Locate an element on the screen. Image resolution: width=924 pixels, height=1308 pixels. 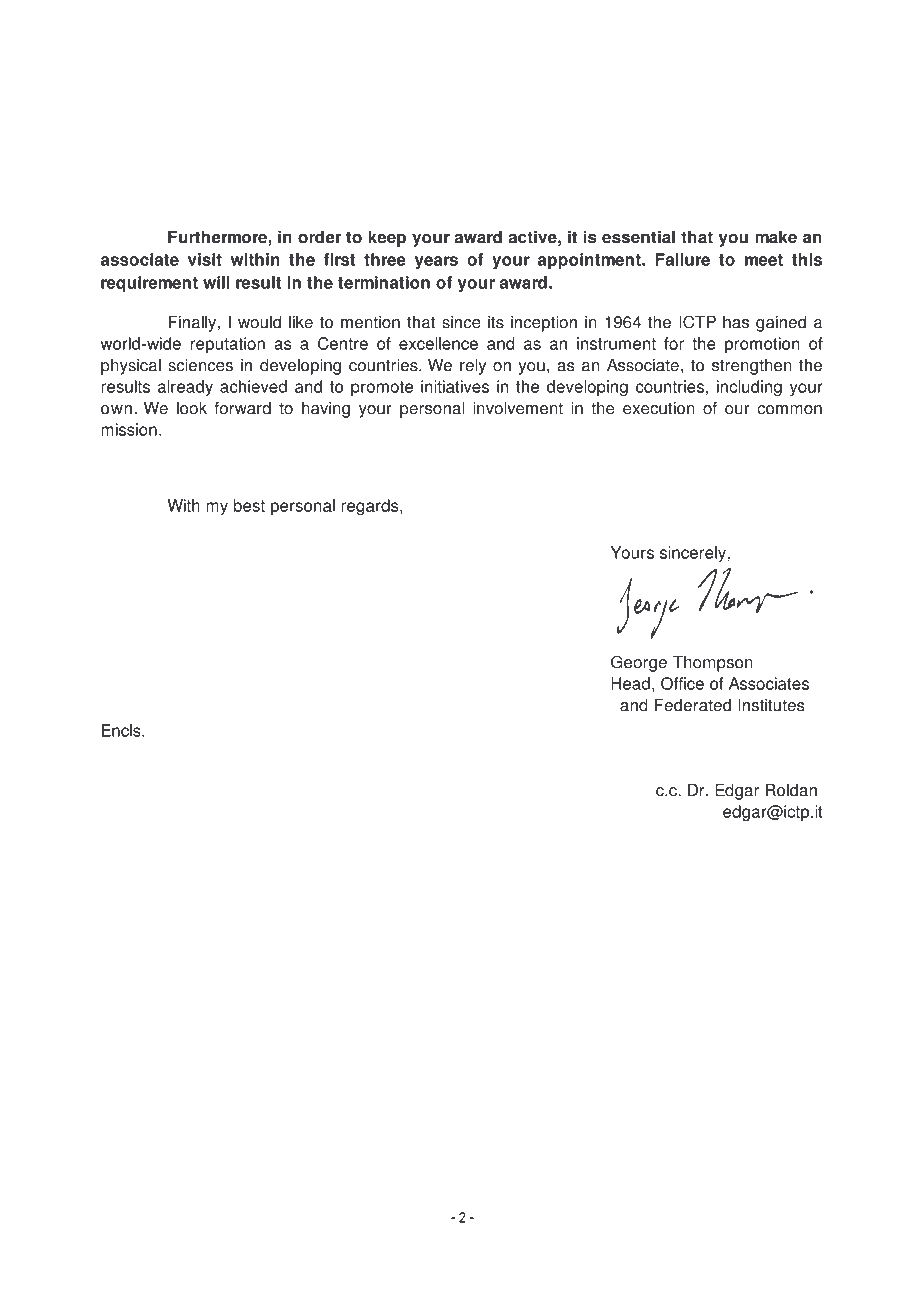
years is located at coordinates (436, 262).
